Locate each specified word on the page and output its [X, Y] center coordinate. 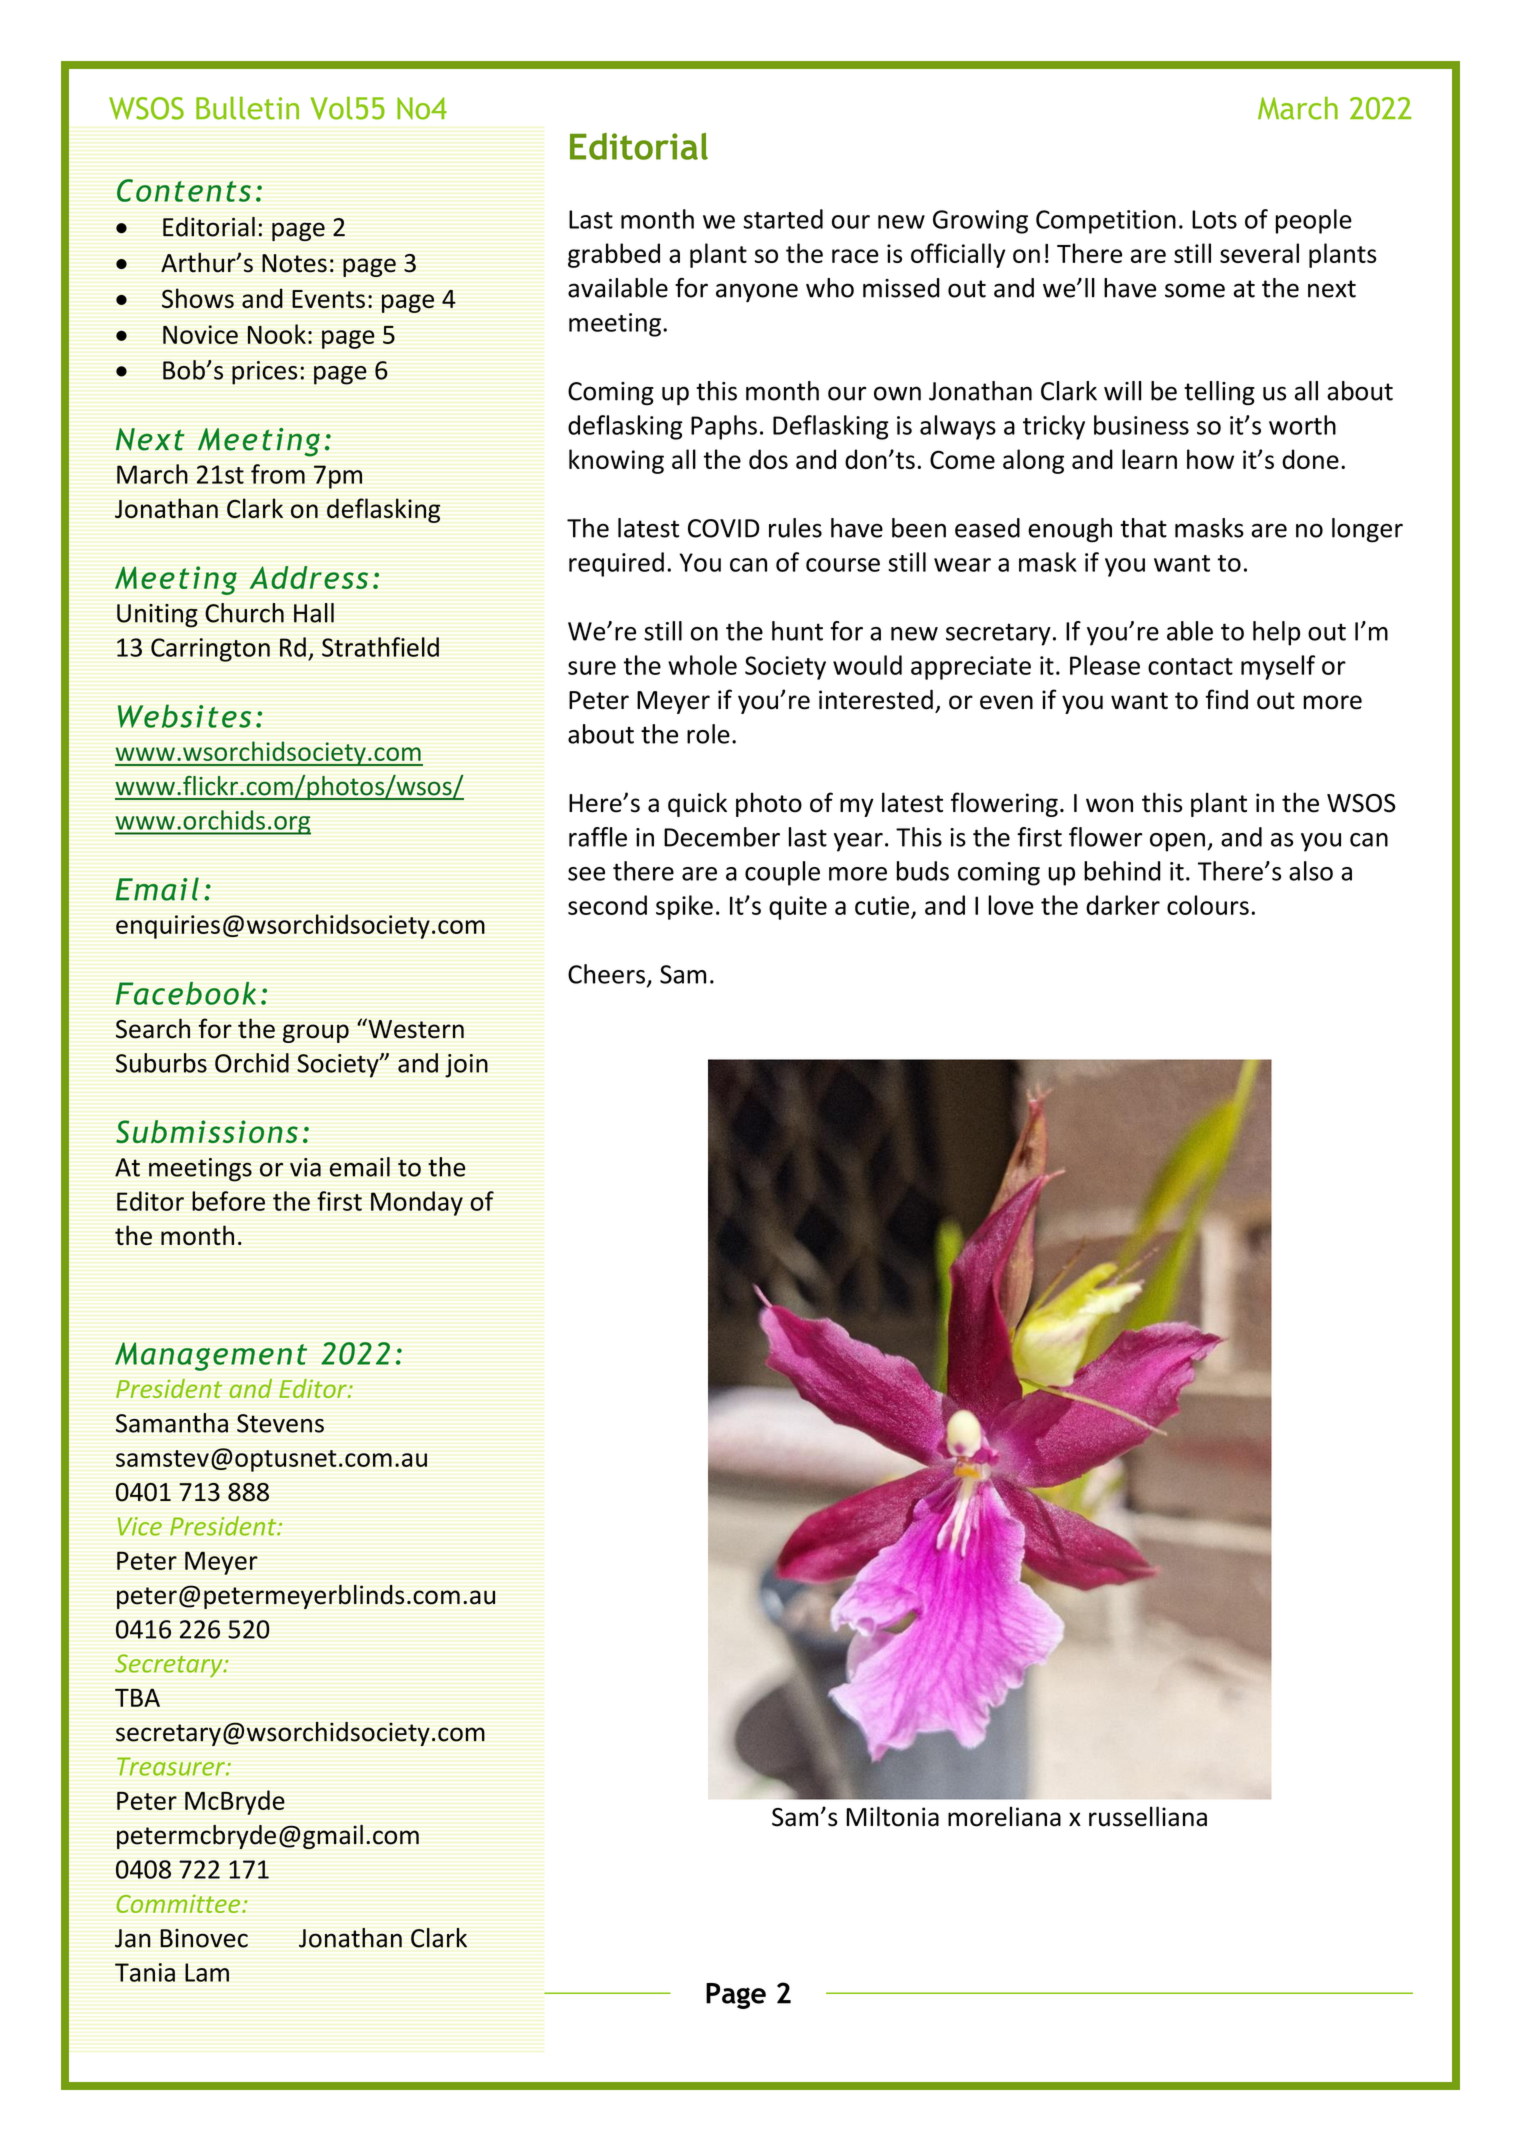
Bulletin [247, 108]
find [1227, 699]
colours [1208, 905]
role [708, 734]
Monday [417, 1203]
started [783, 219]
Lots [1214, 219]
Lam [207, 1972]
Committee [179, 1903]
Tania [145, 1972]
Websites [184, 716]
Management [211, 1356]
